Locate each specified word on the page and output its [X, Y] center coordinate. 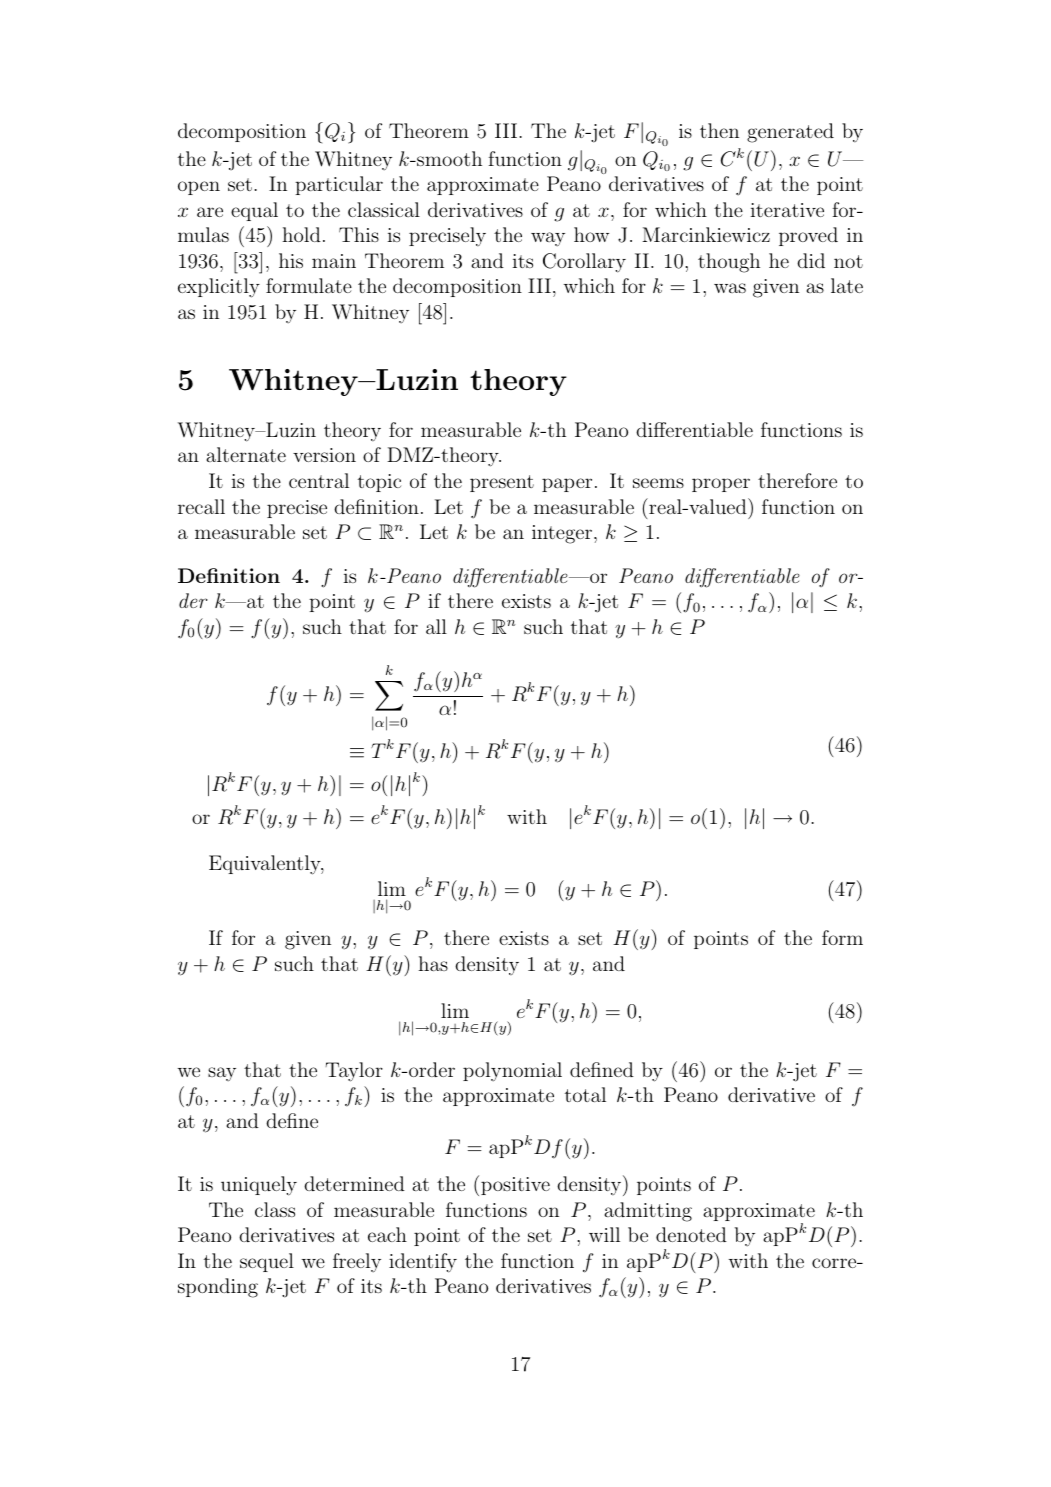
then [719, 130]
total [585, 1094]
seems [658, 483]
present [502, 483]
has [433, 963]
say [222, 1074]
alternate [246, 454]
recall [201, 506]
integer [563, 534]
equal [254, 211]
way [548, 239]
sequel [267, 1262]
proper [721, 485]
